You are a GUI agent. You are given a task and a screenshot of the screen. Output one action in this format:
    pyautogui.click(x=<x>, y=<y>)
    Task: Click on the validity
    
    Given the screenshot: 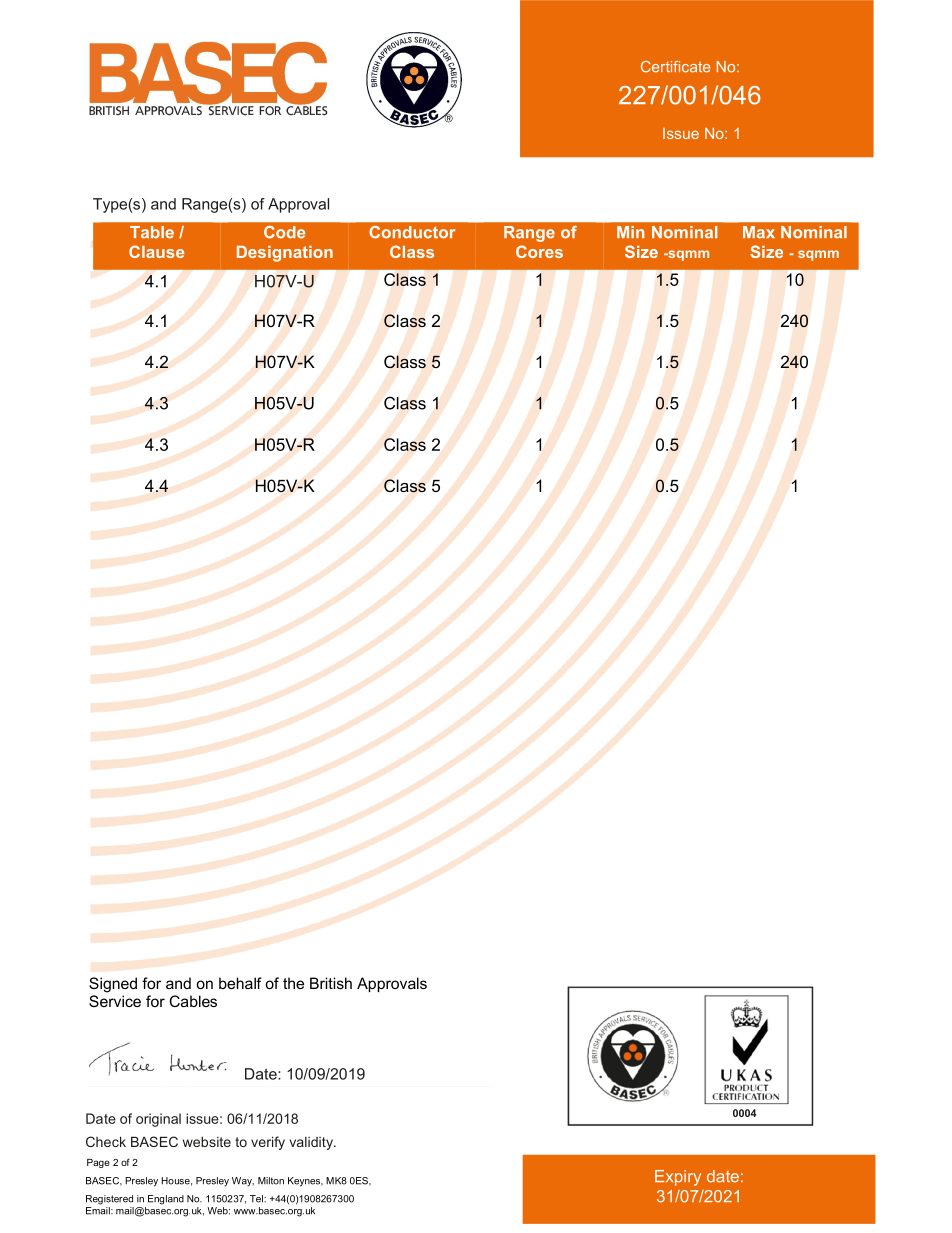 What is the action you would take?
    pyautogui.click(x=312, y=1143)
